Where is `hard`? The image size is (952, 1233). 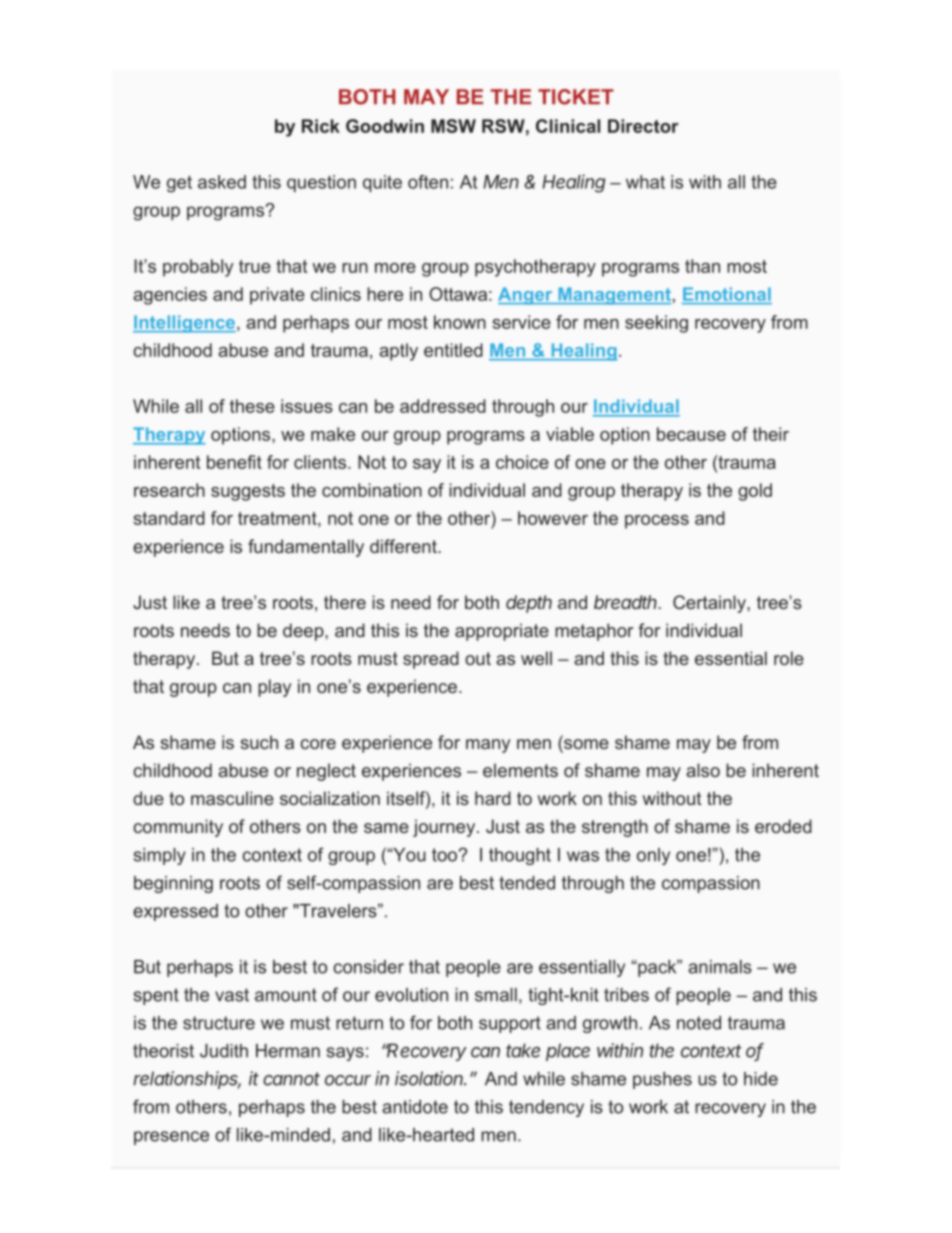 hard is located at coordinates (493, 798).
